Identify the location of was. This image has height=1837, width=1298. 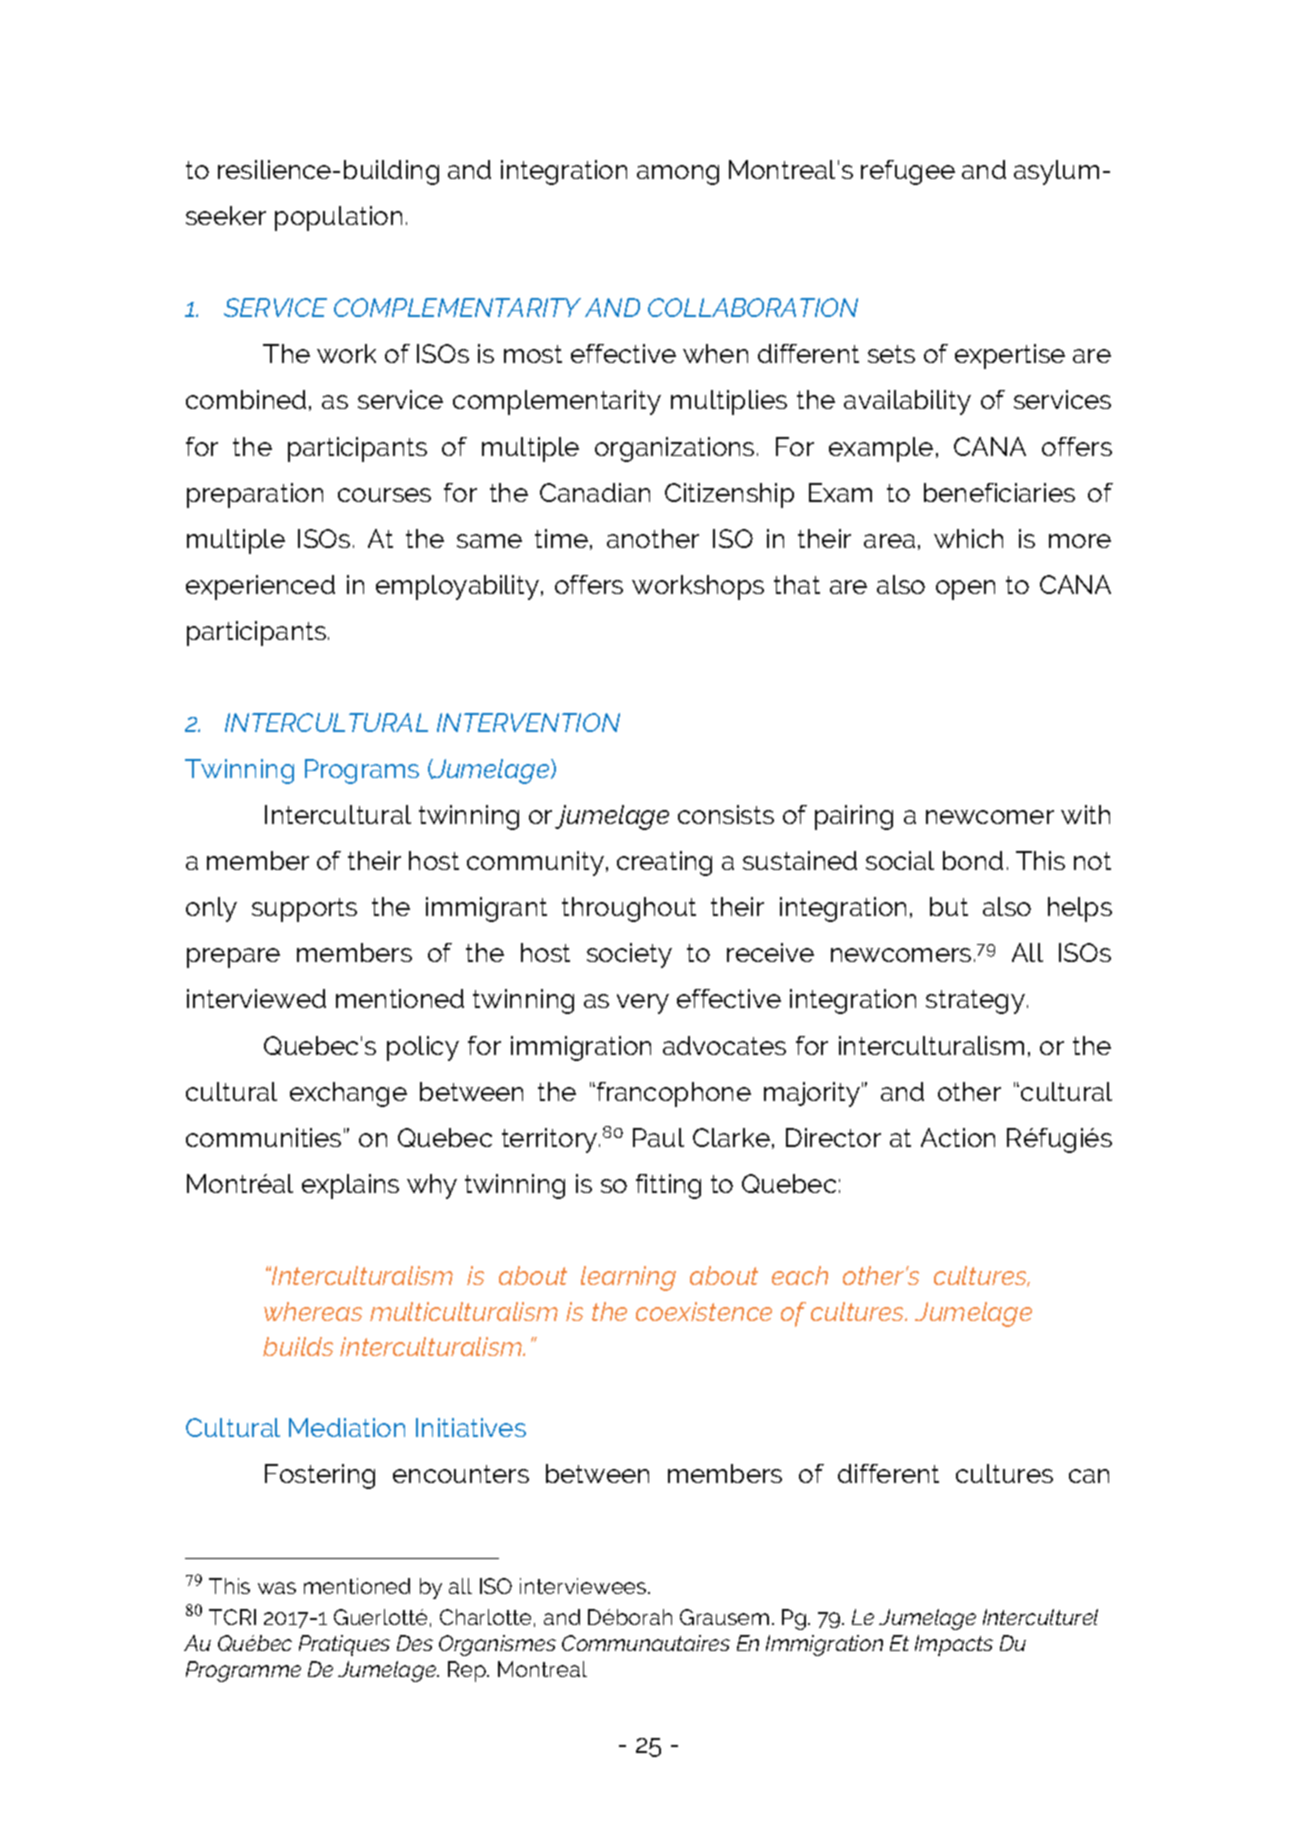
(277, 1588).
